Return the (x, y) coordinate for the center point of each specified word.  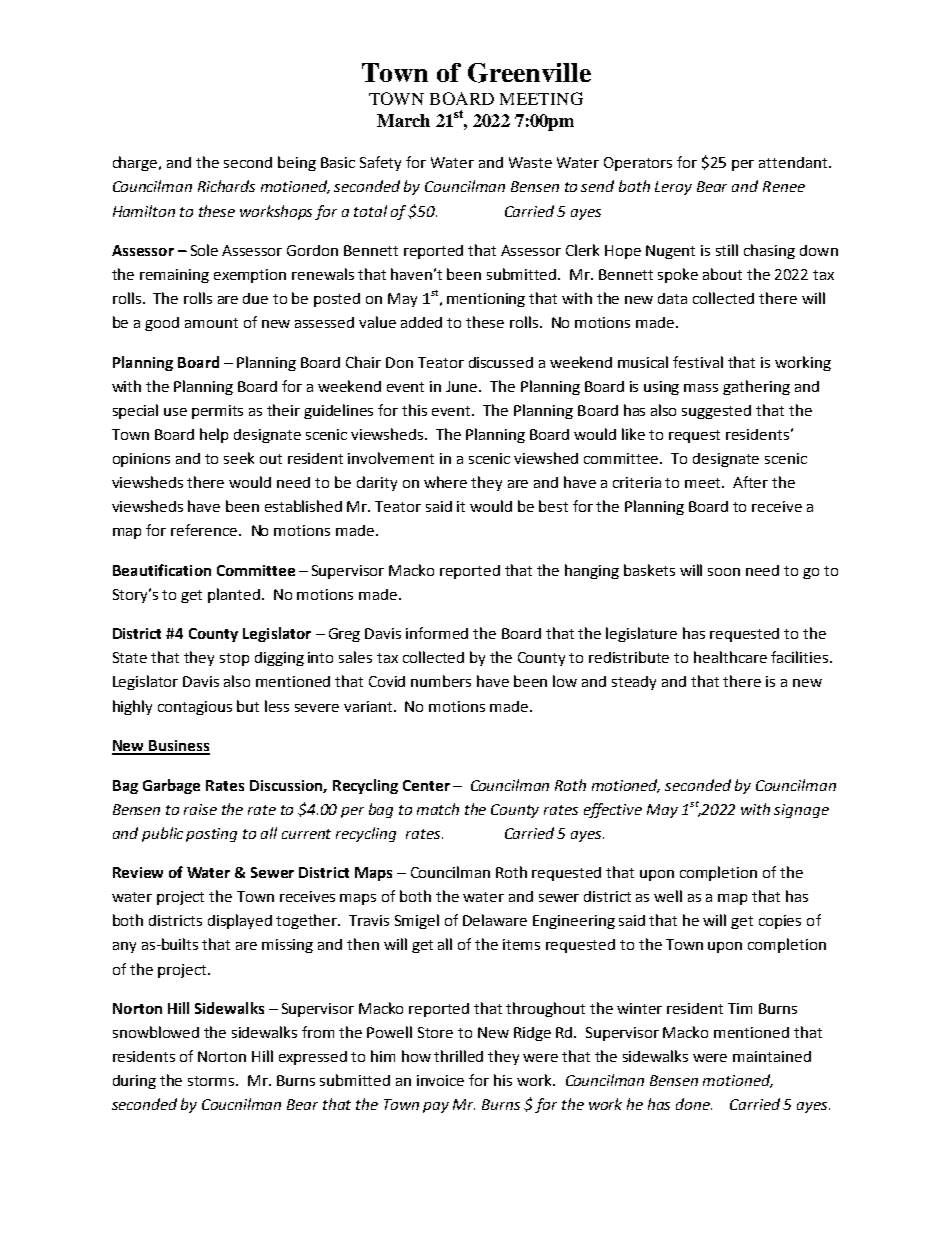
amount (211, 323)
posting (211, 835)
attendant (794, 162)
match (438, 809)
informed (437, 633)
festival (698, 362)
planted (235, 595)
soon (724, 572)
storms (213, 1081)
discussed (501, 362)
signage (801, 811)
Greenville (529, 73)
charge (137, 163)
